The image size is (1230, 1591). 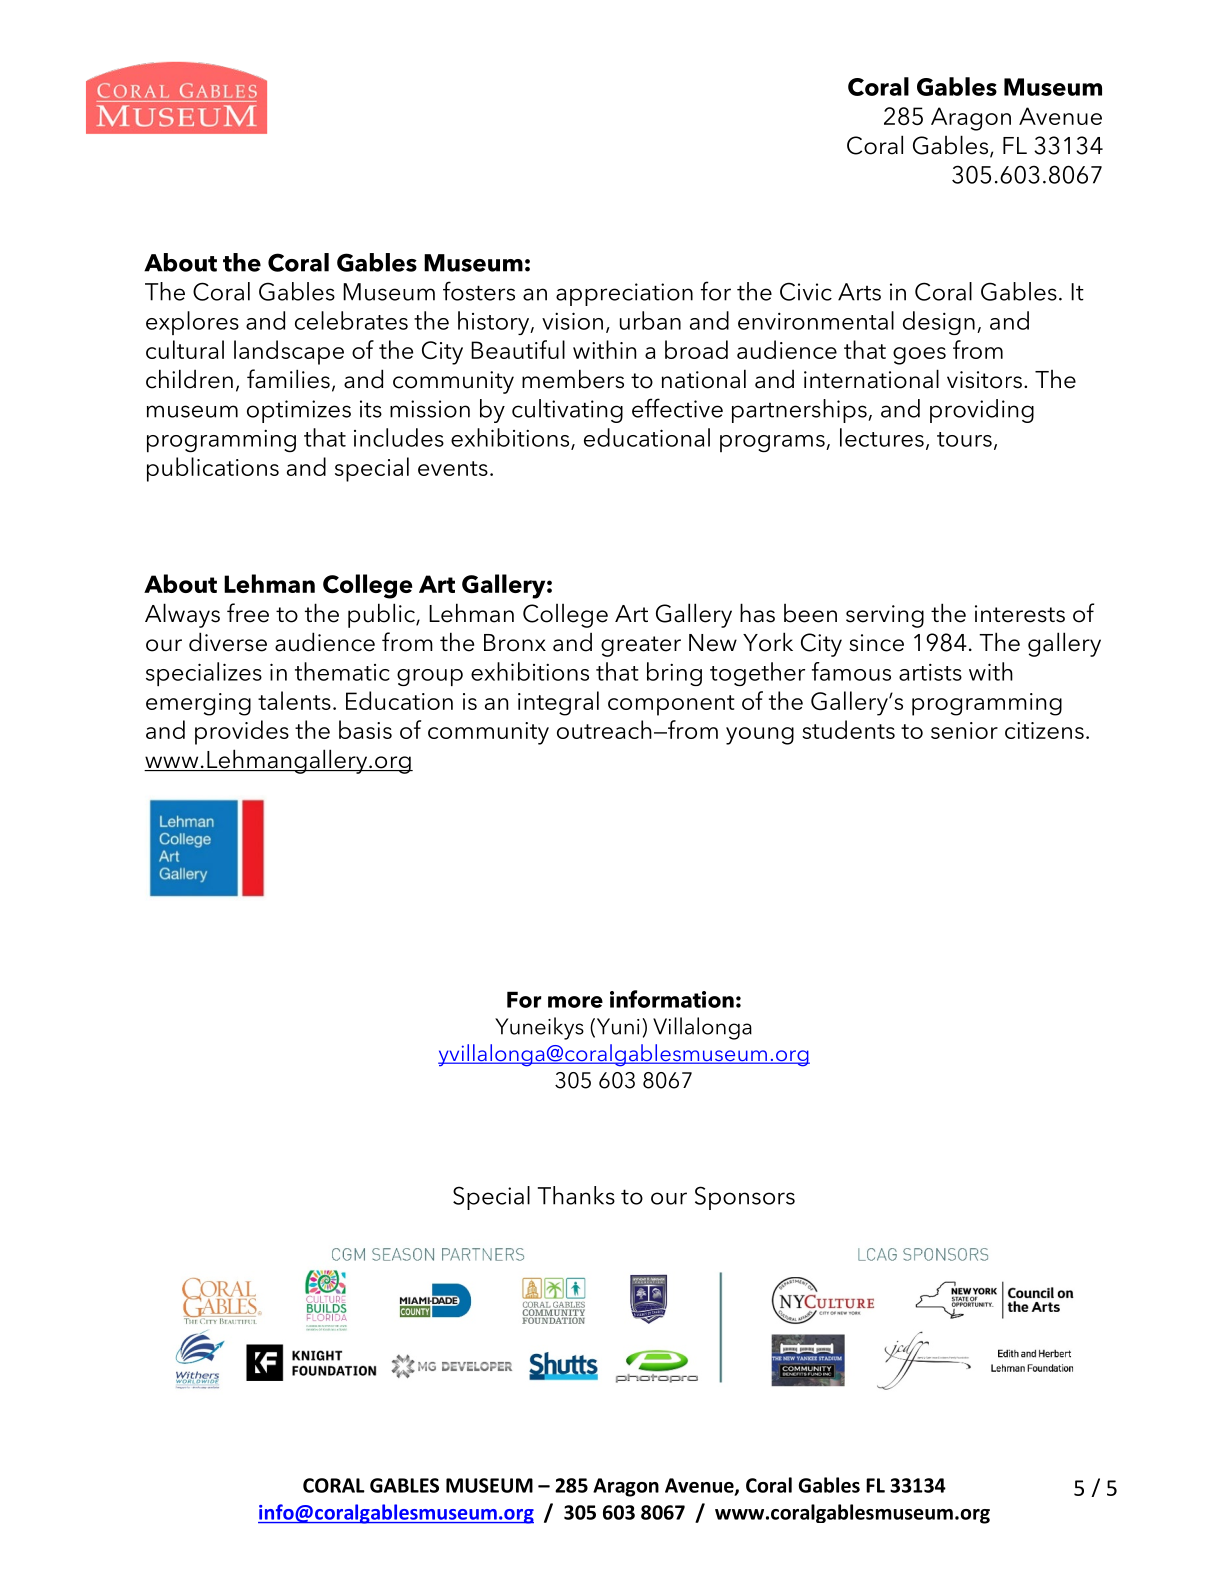 I want to click on component, so click(x=671, y=705).
